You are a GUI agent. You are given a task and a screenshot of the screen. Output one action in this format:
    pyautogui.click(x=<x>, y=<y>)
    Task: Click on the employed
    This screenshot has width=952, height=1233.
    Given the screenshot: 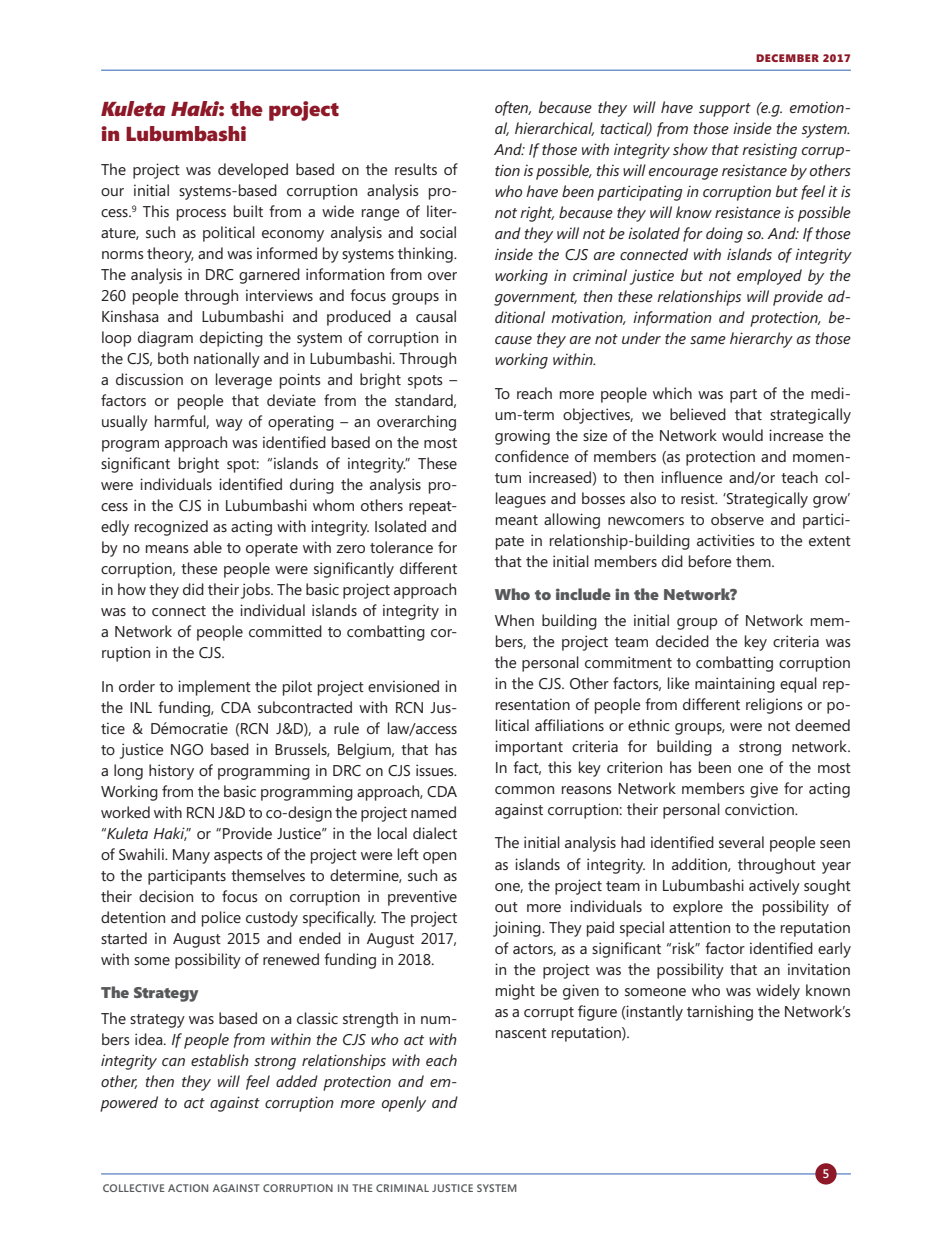 What is the action you would take?
    pyautogui.click(x=769, y=277)
